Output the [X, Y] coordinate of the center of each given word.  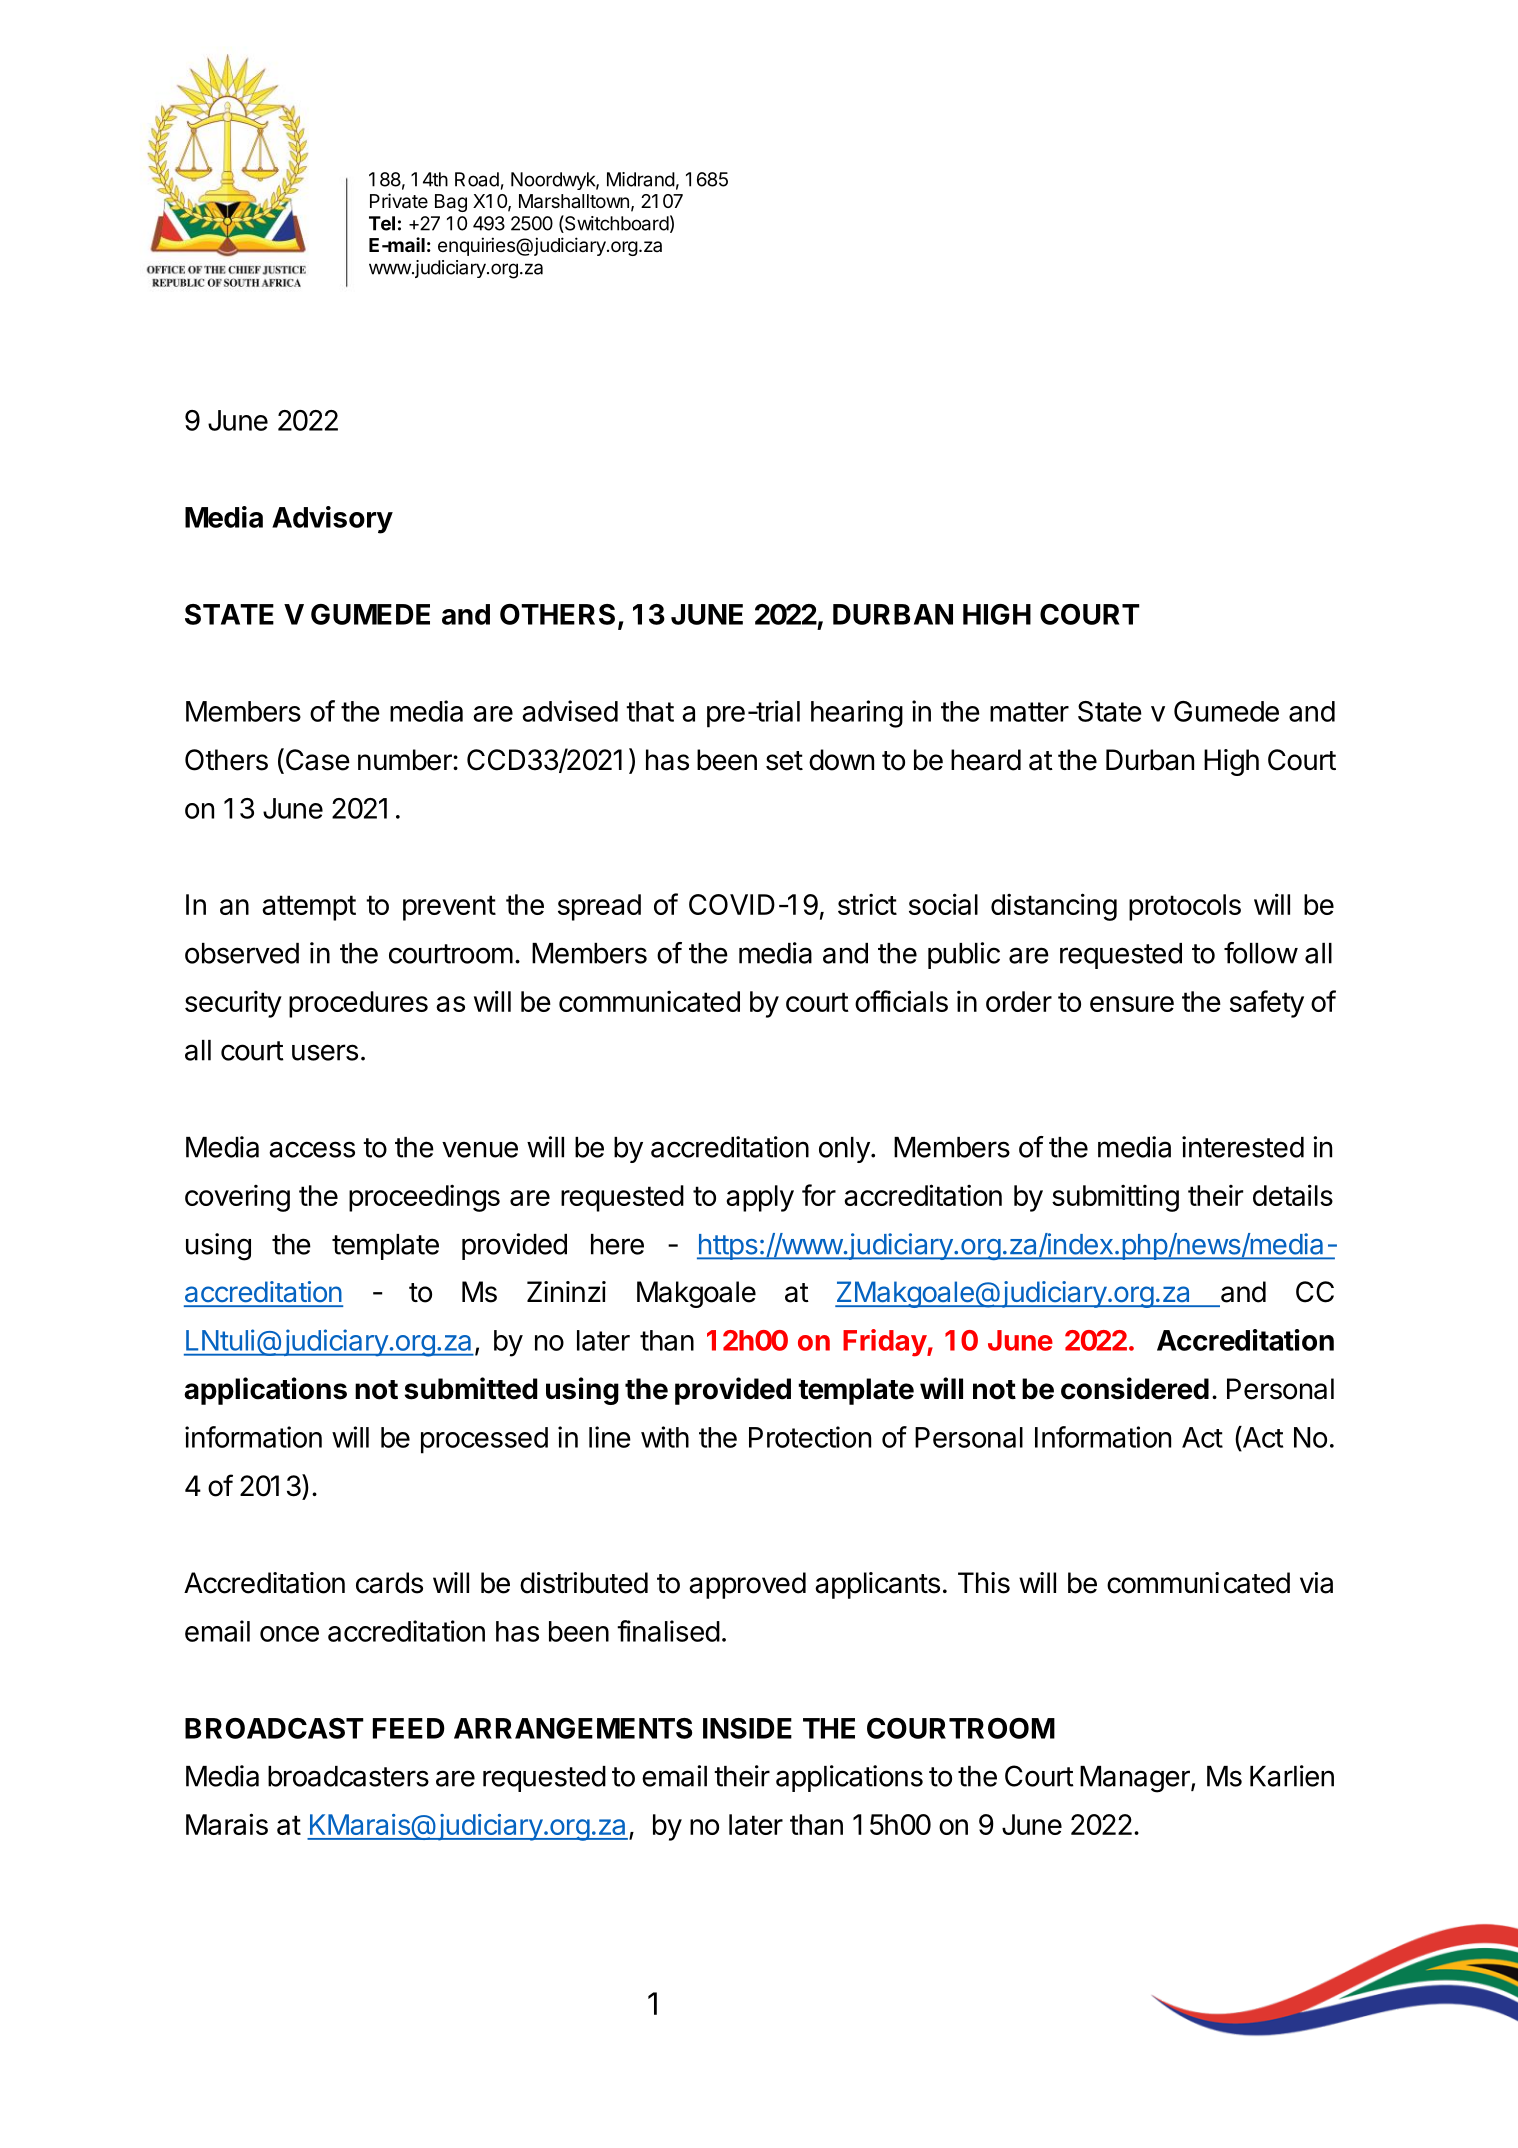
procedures [358, 1004]
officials [901, 1001]
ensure [1132, 1004]
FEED [409, 1728]
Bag [451, 203]
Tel [382, 223]
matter [1029, 712]
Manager [1136, 1779]
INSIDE [747, 1728]
